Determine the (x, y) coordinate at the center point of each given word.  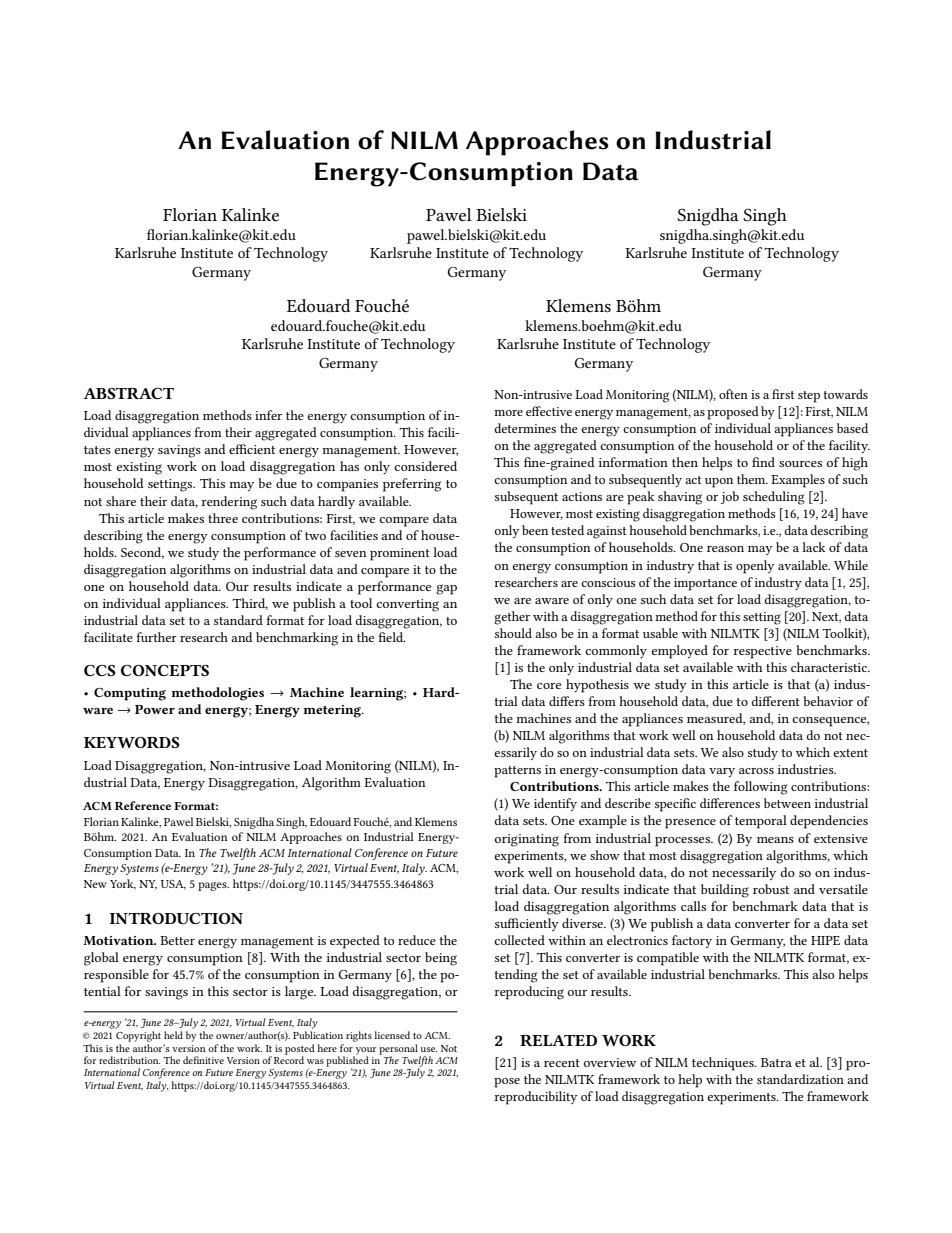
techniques (724, 1064)
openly (755, 567)
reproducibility (535, 1098)
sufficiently (527, 924)
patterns (517, 772)
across (756, 771)
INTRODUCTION (176, 918)
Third (250, 604)
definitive (203, 1060)
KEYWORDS (132, 742)
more (508, 413)
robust (771, 889)
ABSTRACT (128, 393)
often (733, 394)
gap (446, 589)
